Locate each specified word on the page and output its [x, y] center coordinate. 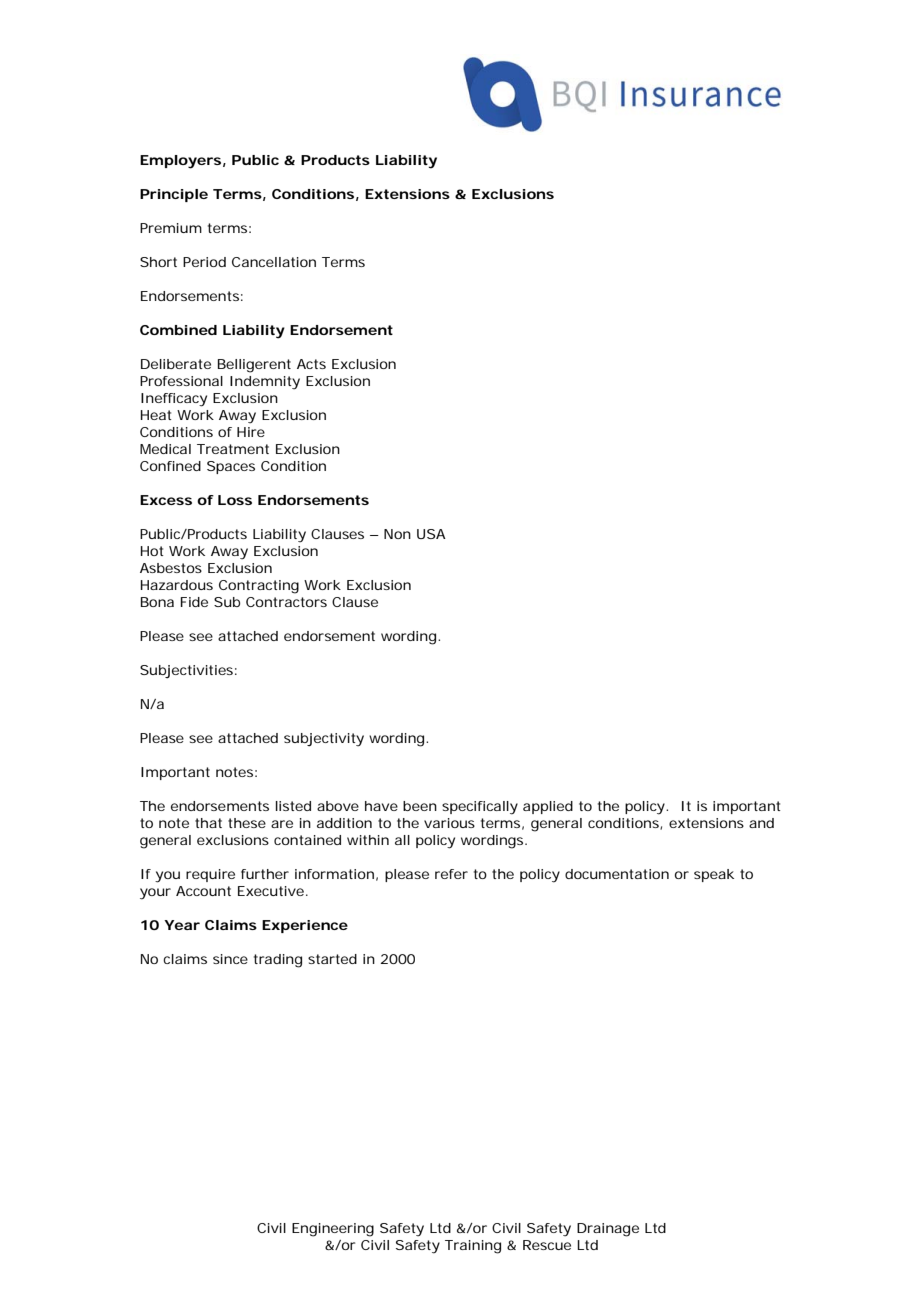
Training [473, 1247]
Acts [311, 364]
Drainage [608, 1230]
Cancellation [274, 262]
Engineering [333, 1230]
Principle [174, 195]
